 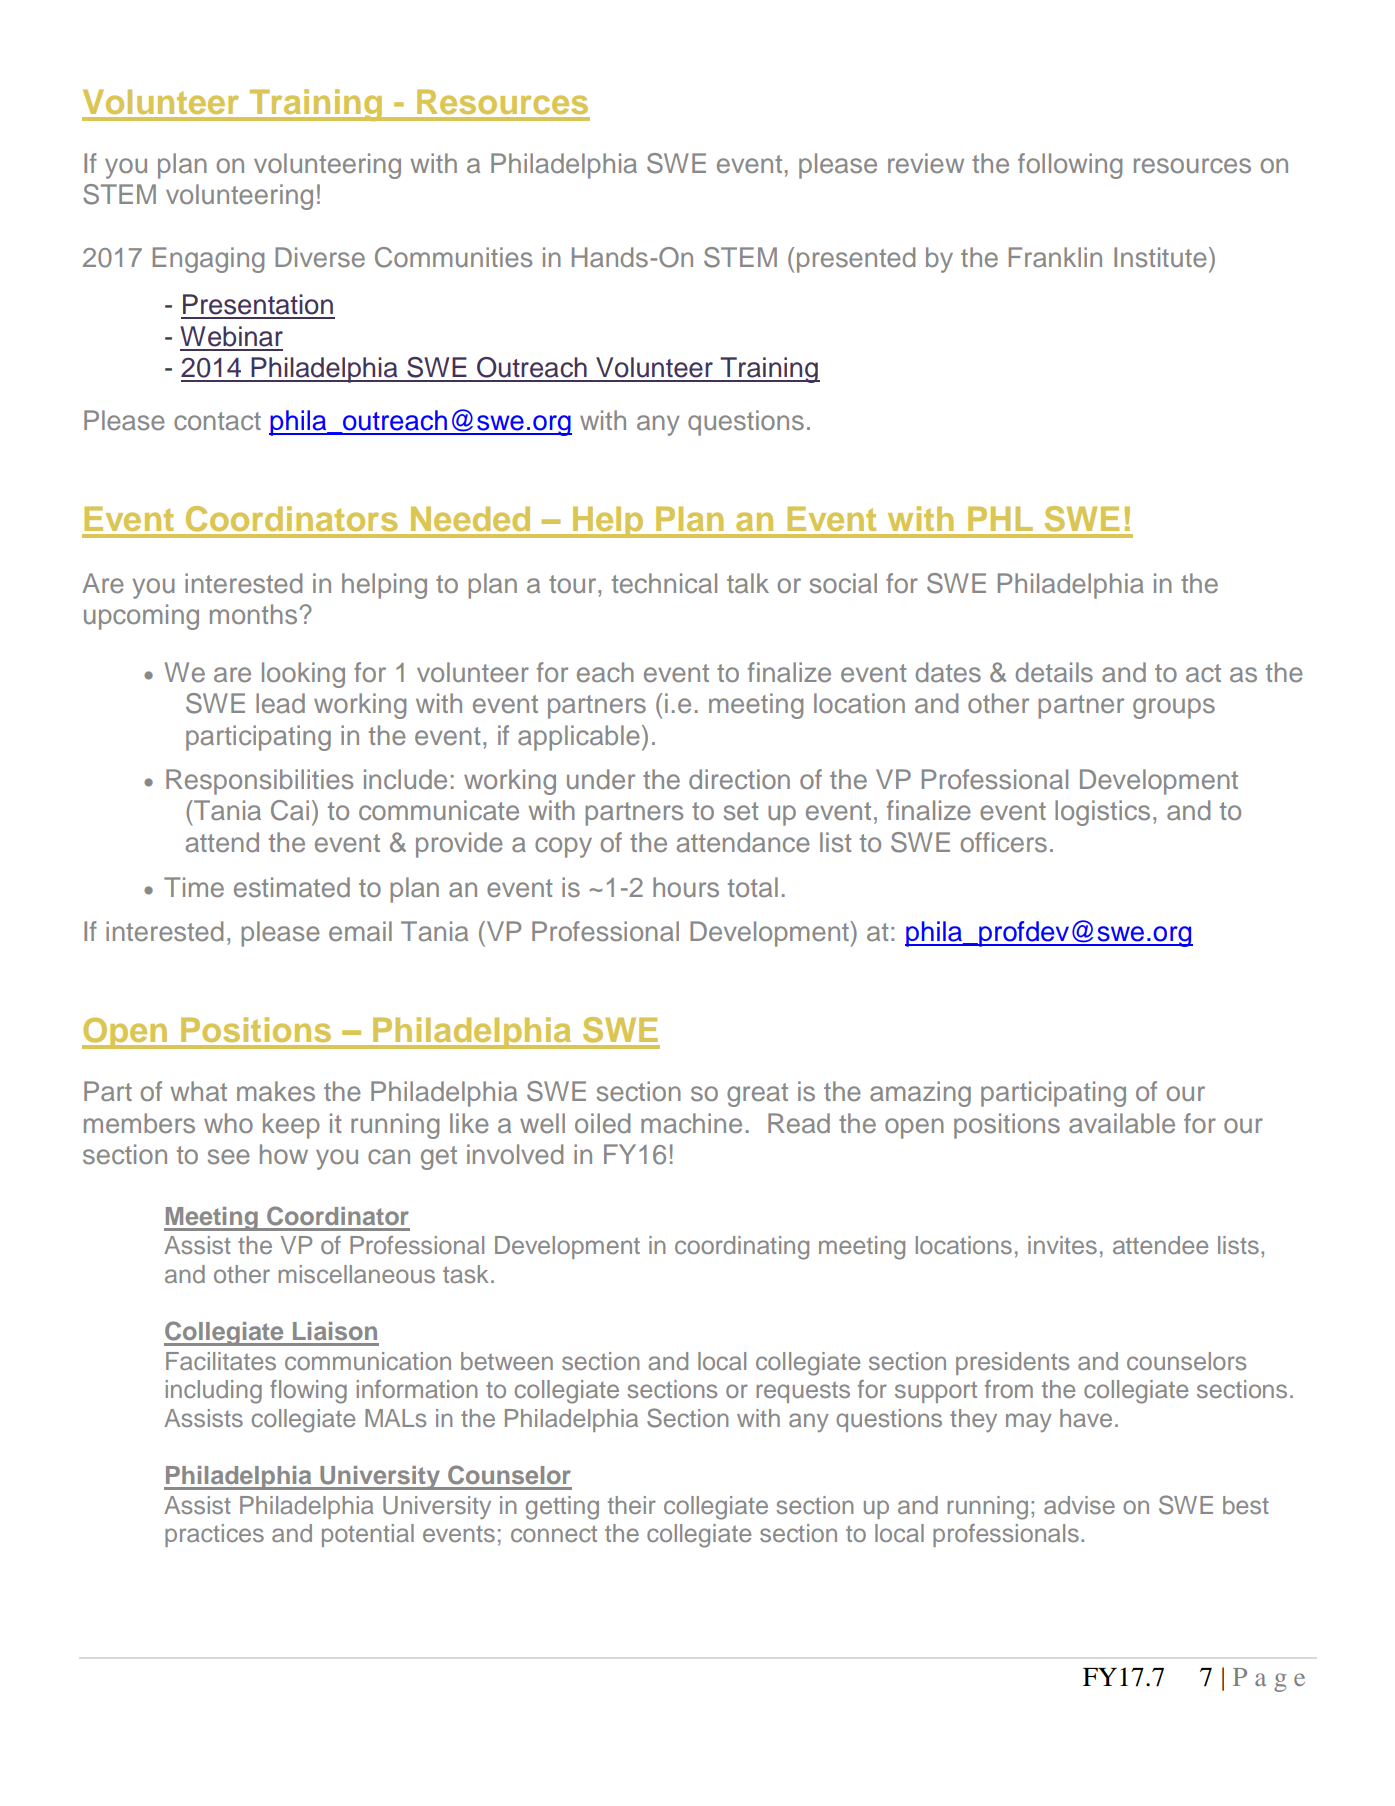 I want to click on estimated, so click(x=292, y=887).
